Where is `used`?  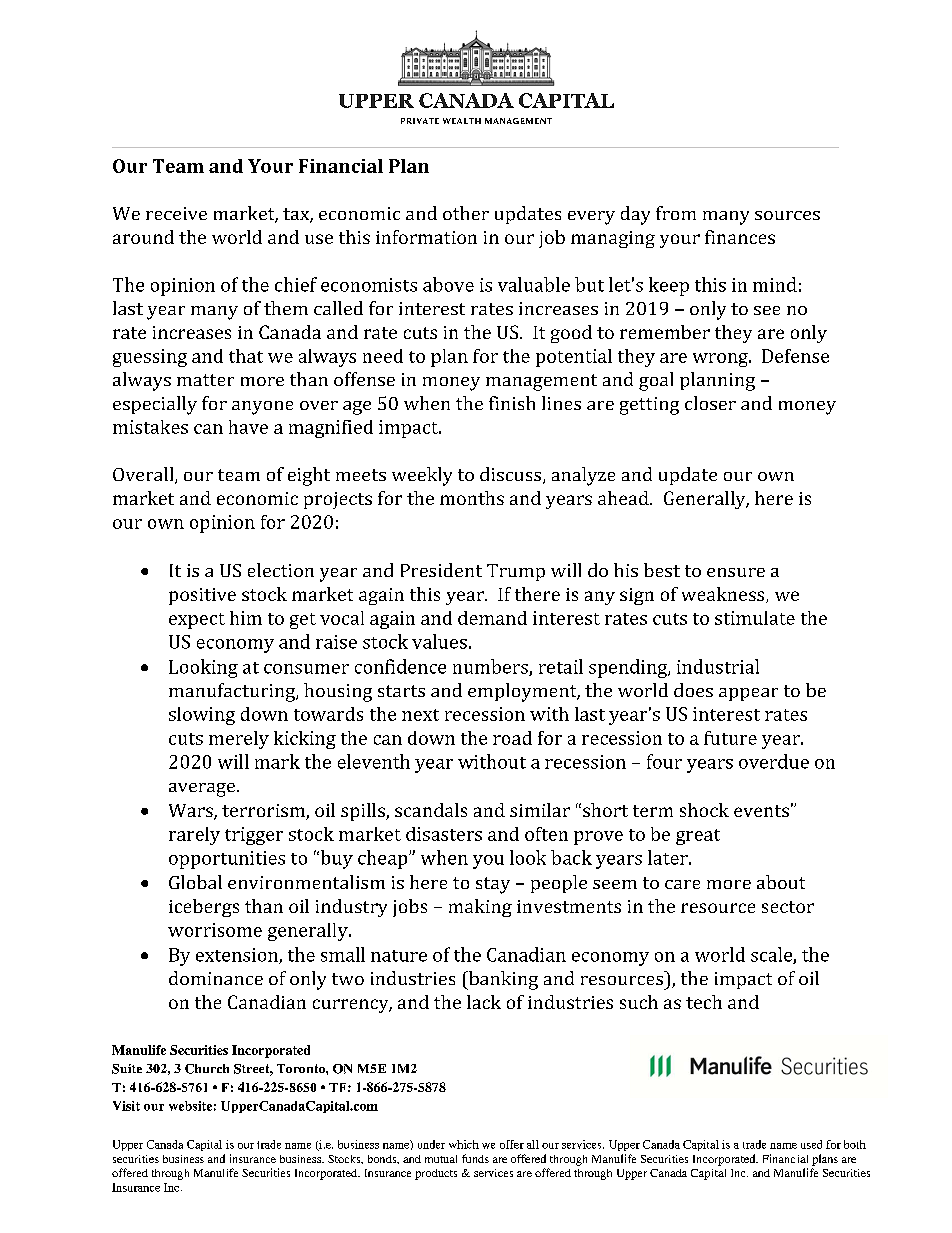
used is located at coordinates (811, 1144).
